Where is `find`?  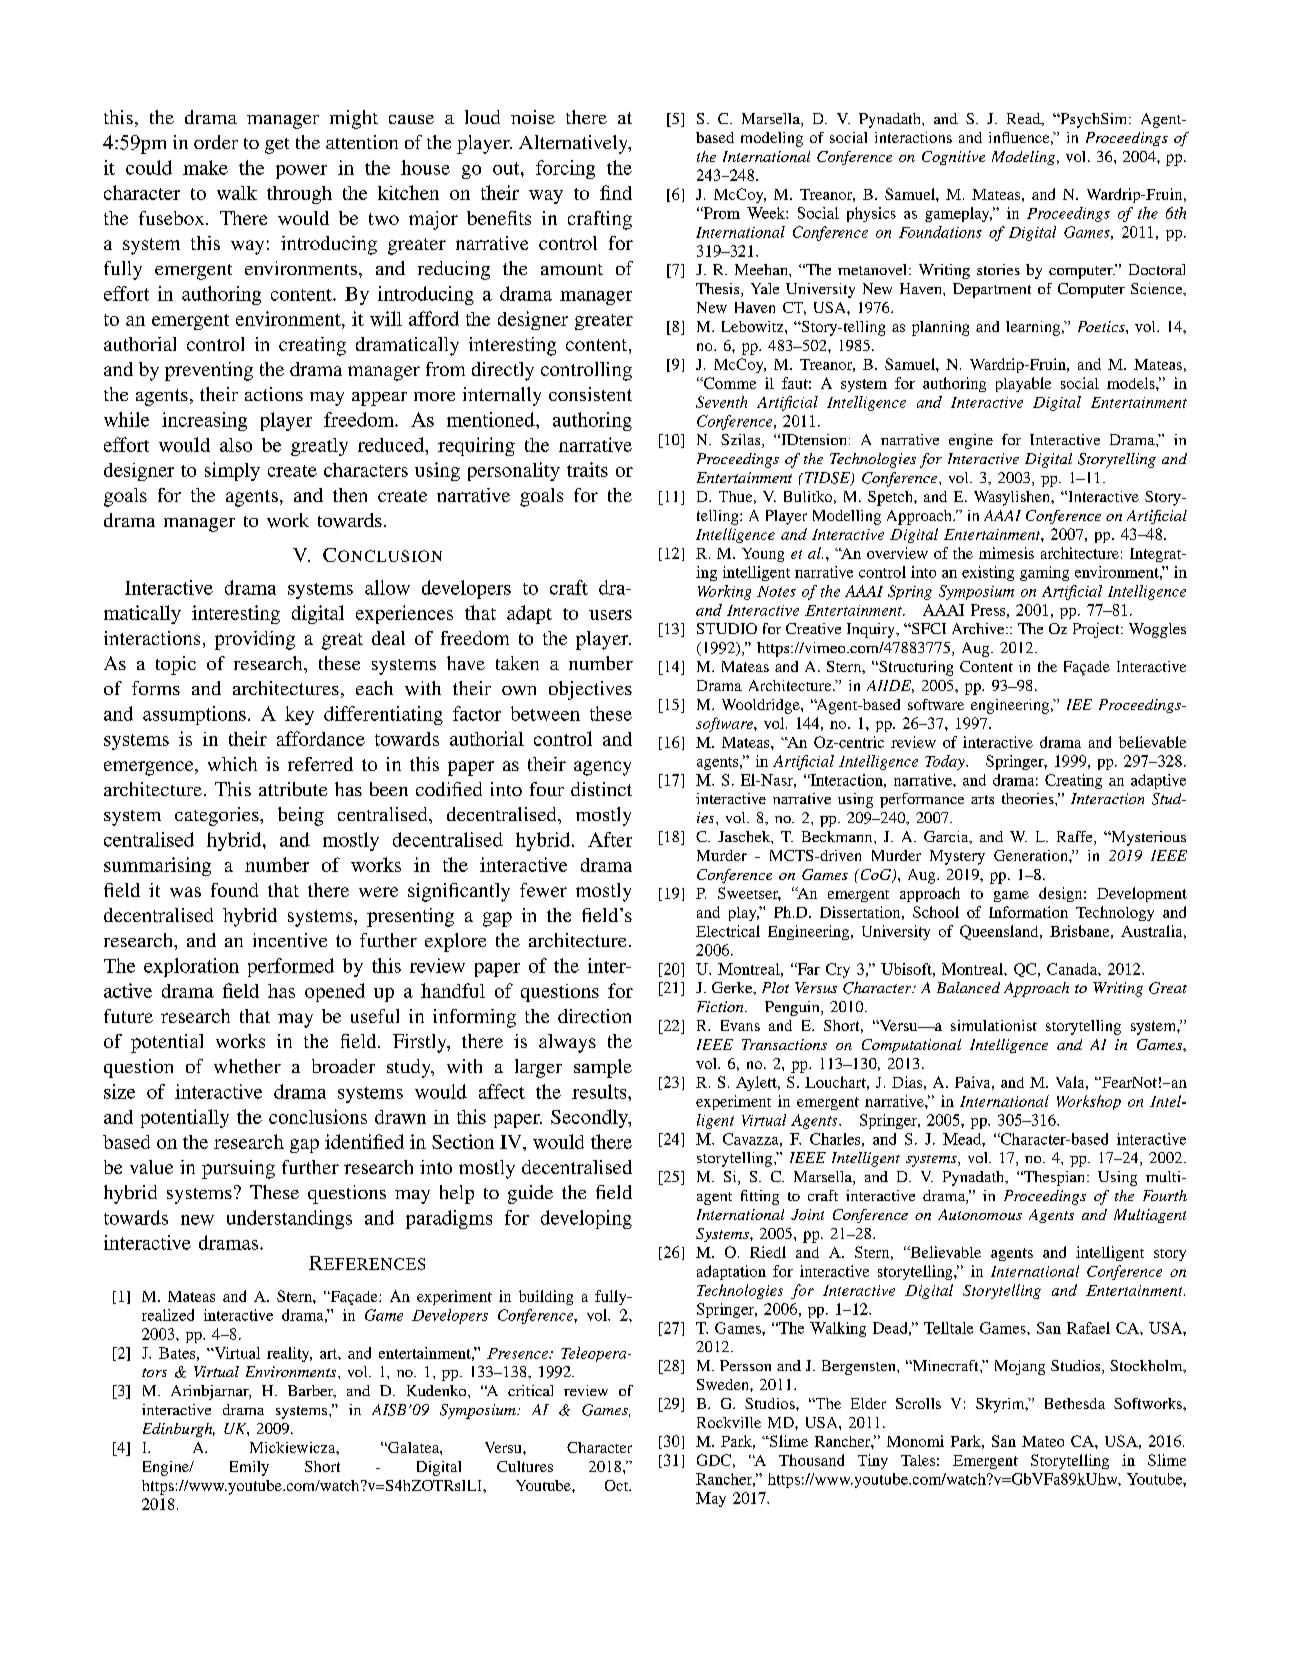
find is located at coordinates (616, 192).
